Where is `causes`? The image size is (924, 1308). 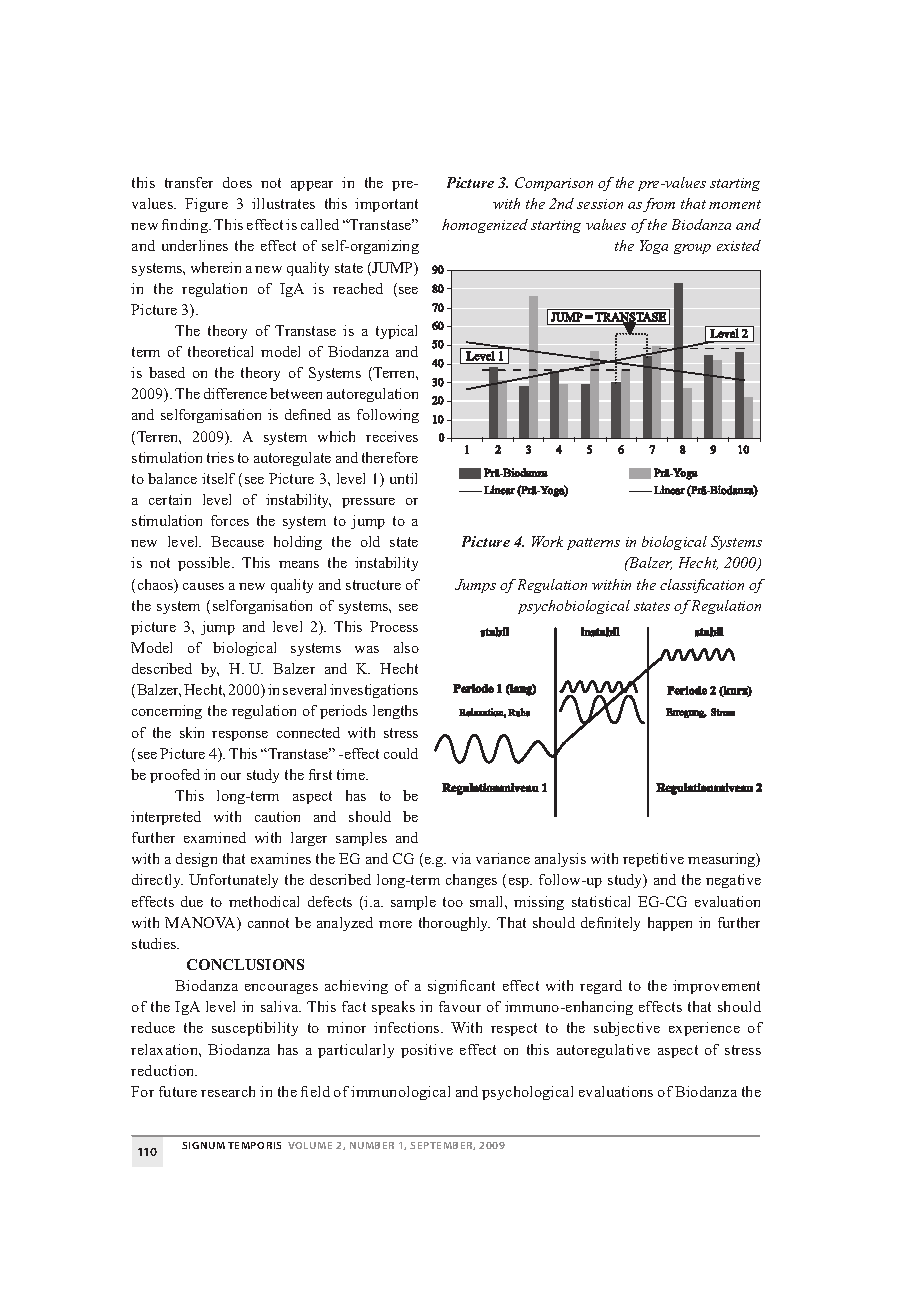
causes is located at coordinates (203, 586).
